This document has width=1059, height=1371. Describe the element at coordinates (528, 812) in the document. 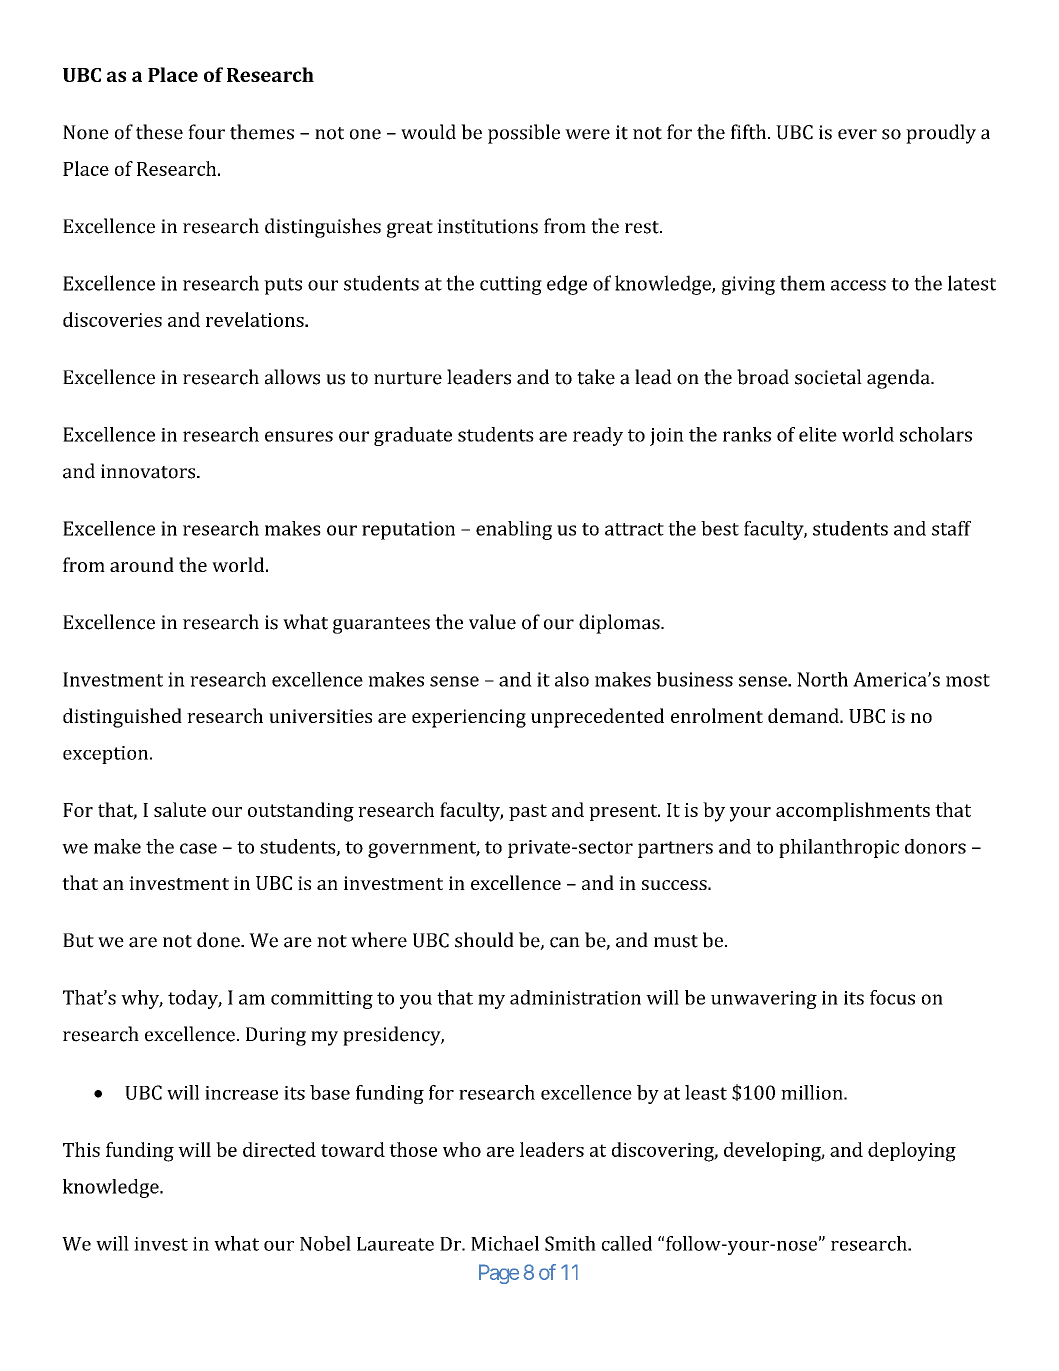

I see `past` at that location.
